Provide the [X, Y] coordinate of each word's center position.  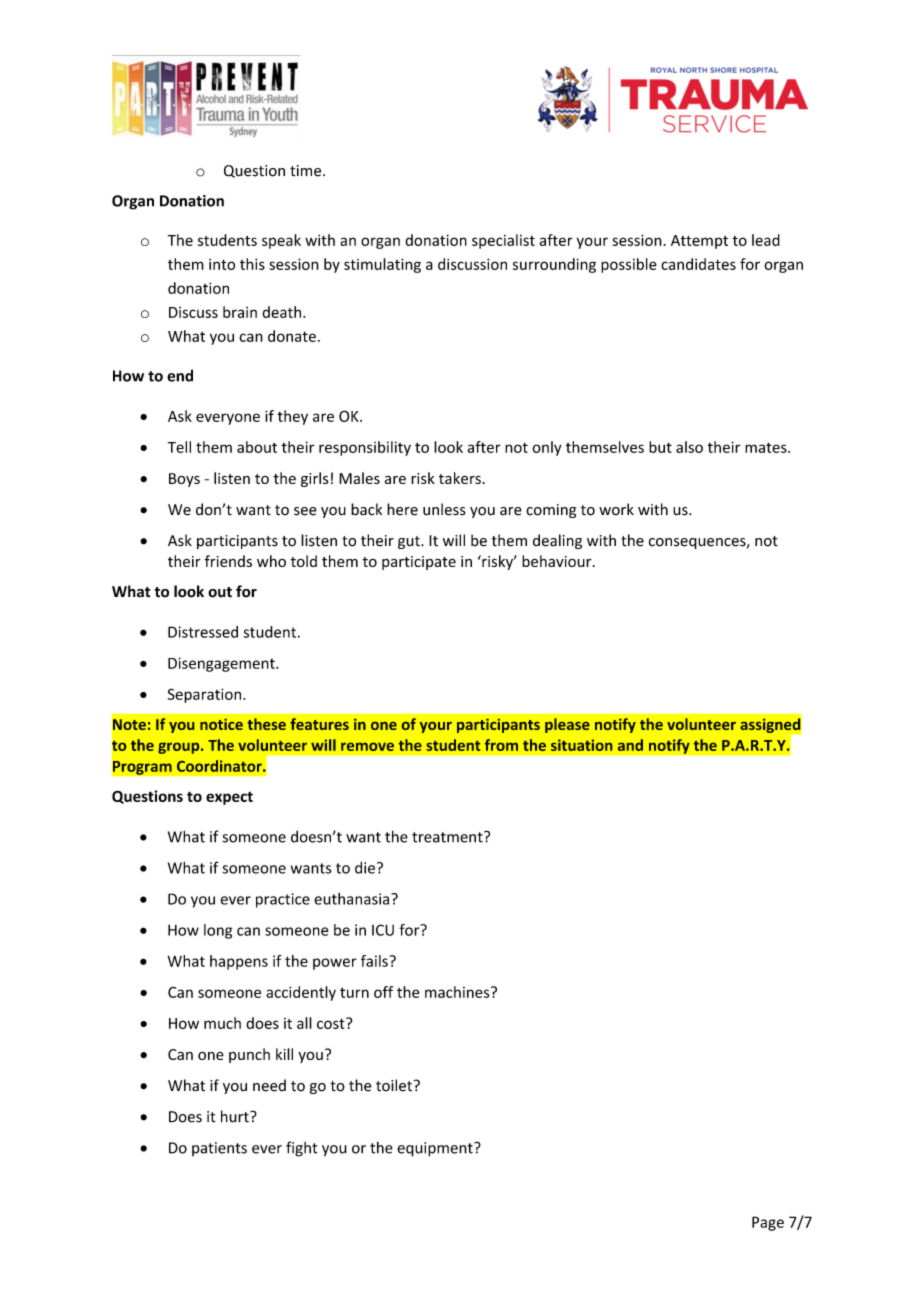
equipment [436, 1149]
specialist [503, 241]
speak [281, 241]
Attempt [699, 242]
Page [768, 1223]
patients [219, 1149]
